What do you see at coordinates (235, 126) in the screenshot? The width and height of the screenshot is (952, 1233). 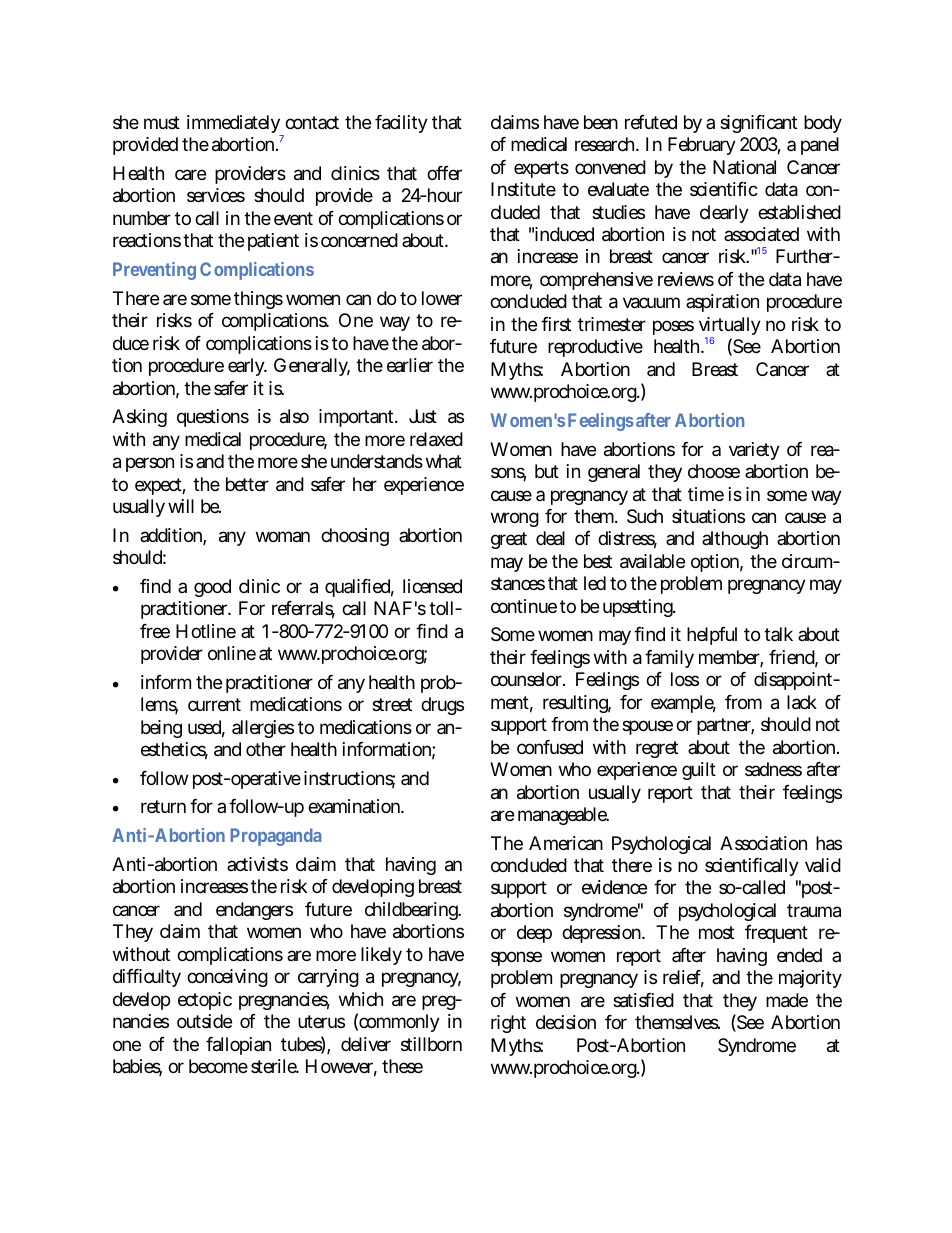 I see `immediately` at bounding box center [235, 126].
